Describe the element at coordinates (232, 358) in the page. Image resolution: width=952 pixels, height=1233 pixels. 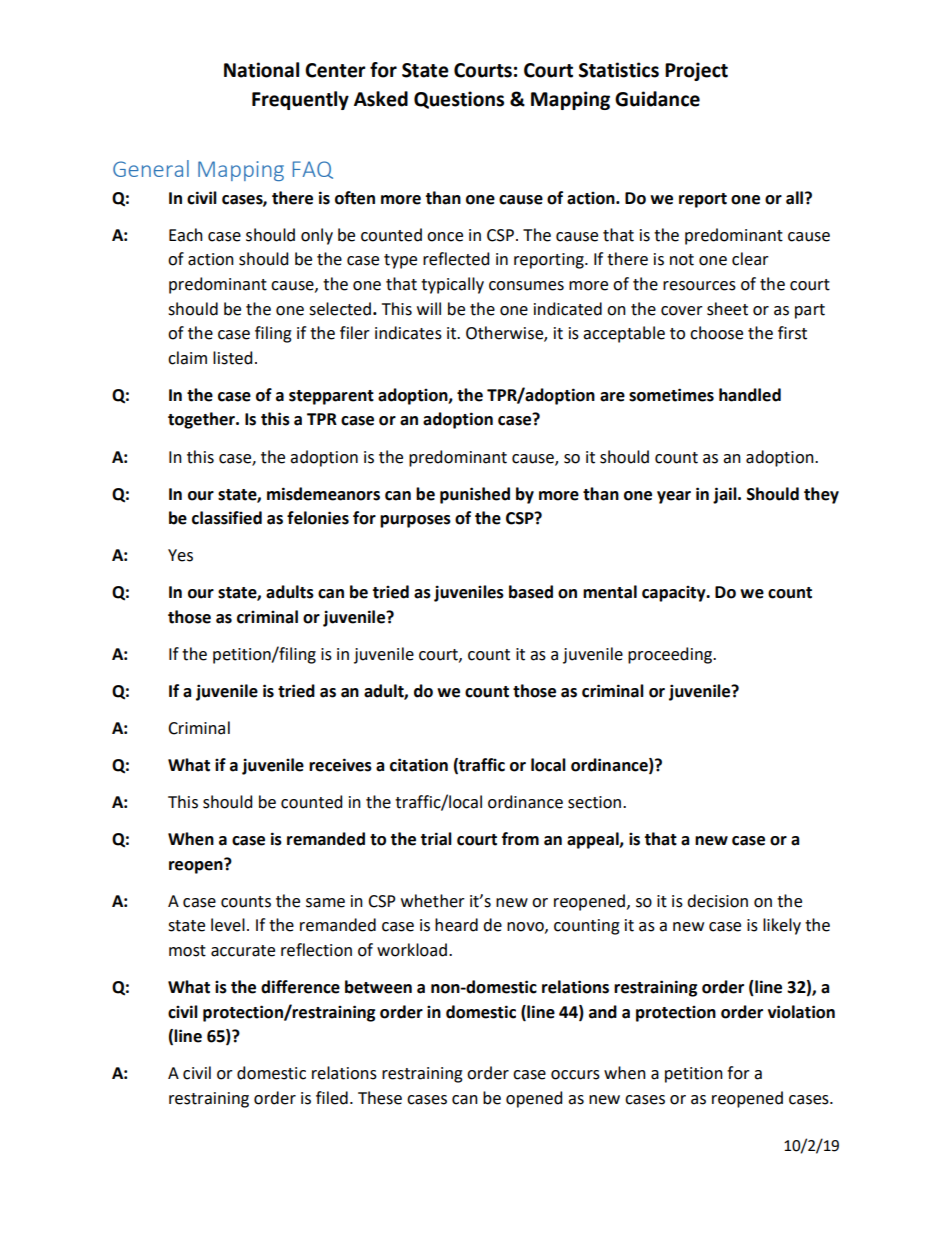
I see `listed` at that location.
